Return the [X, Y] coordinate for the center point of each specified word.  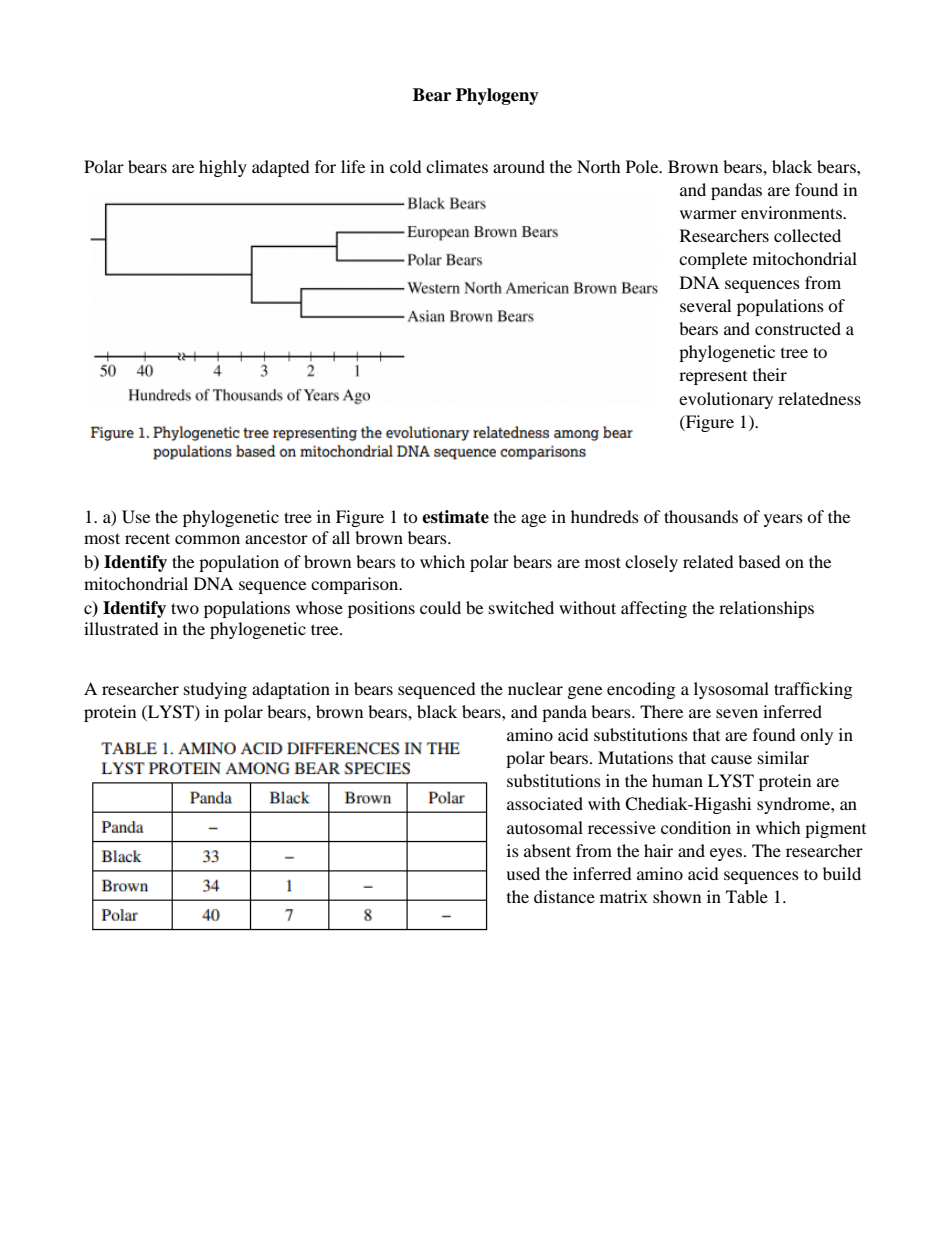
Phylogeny [497, 96]
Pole [643, 166]
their [770, 374]
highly [223, 168]
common [207, 539]
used [523, 873]
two [185, 608]
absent [547, 850]
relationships [766, 609]
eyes [726, 854]
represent [713, 378]
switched [521, 607]
